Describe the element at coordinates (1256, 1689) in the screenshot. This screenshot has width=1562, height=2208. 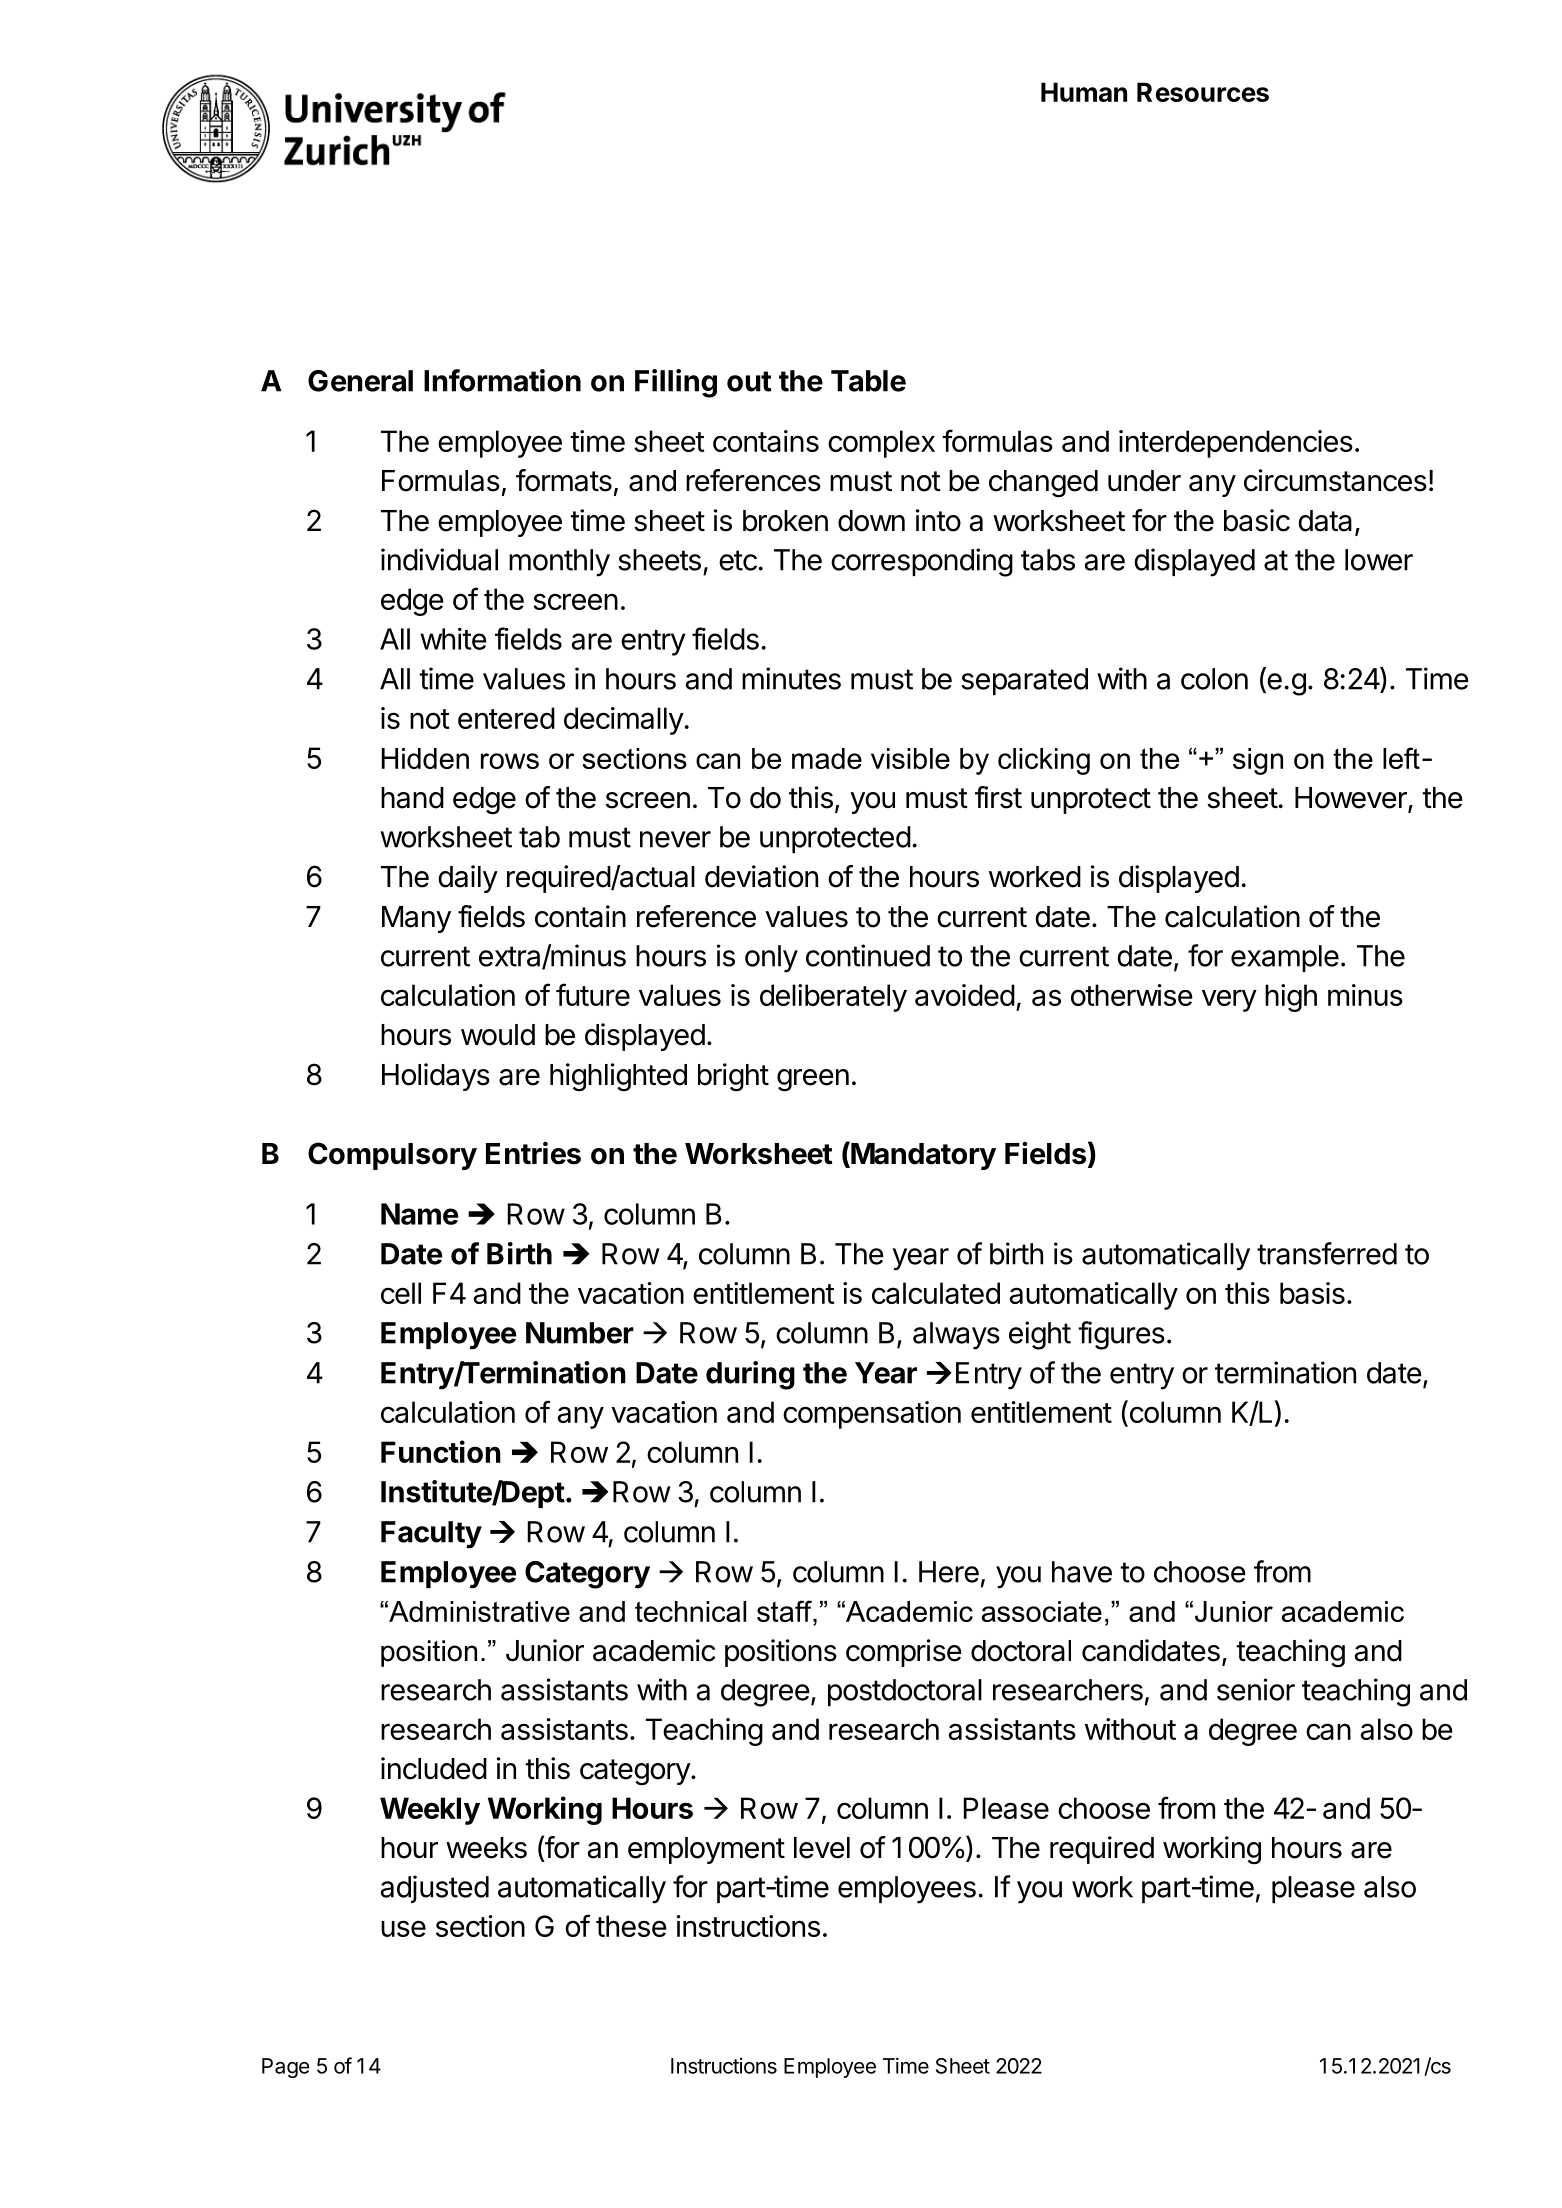
I see `senior` at that location.
